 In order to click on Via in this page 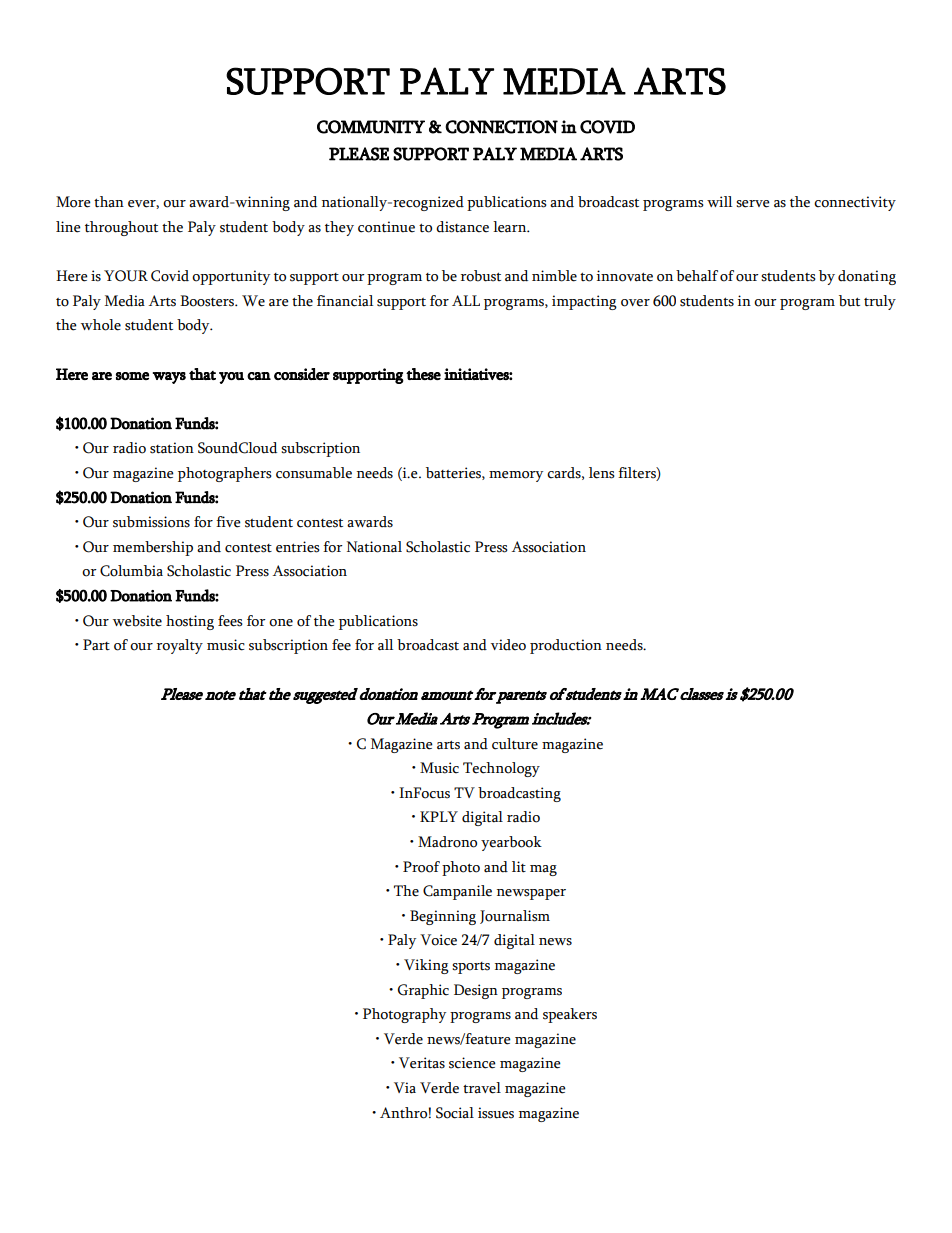, I will do `click(405, 1088)`.
